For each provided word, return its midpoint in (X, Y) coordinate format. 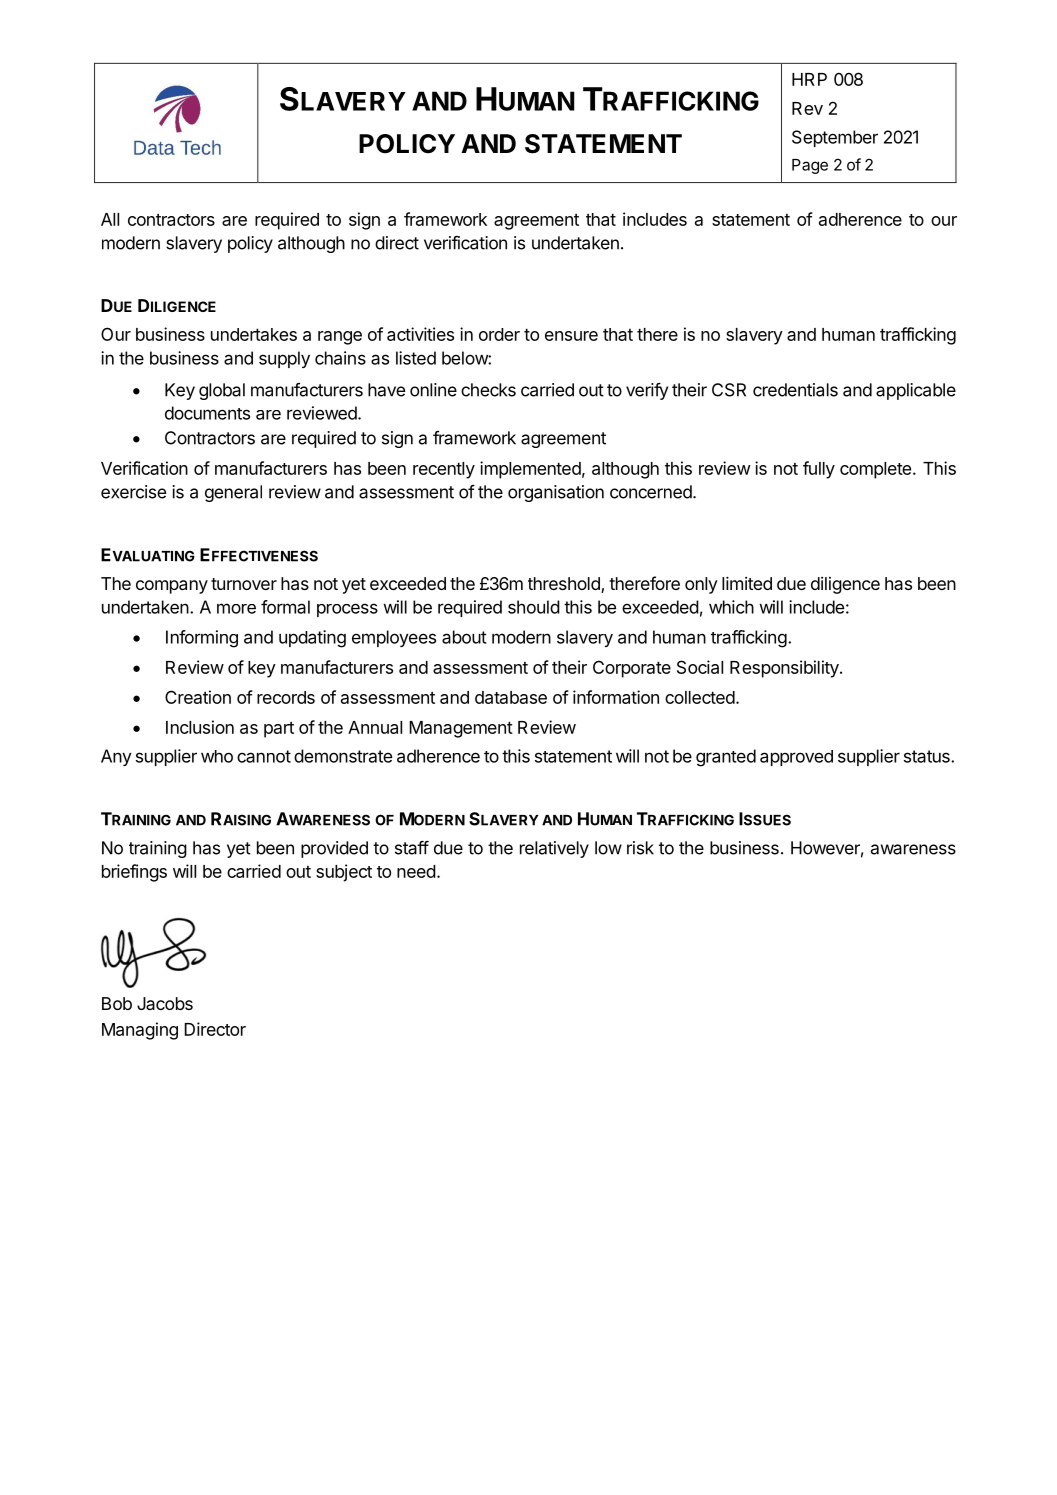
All (110, 219)
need (416, 871)
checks (488, 390)
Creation (198, 697)
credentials (795, 390)
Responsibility (784, 669)
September (835, 138)
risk (640, 848)
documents (207, 413)
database (511, 697)
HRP (809, 79)
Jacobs (165, 1003)
